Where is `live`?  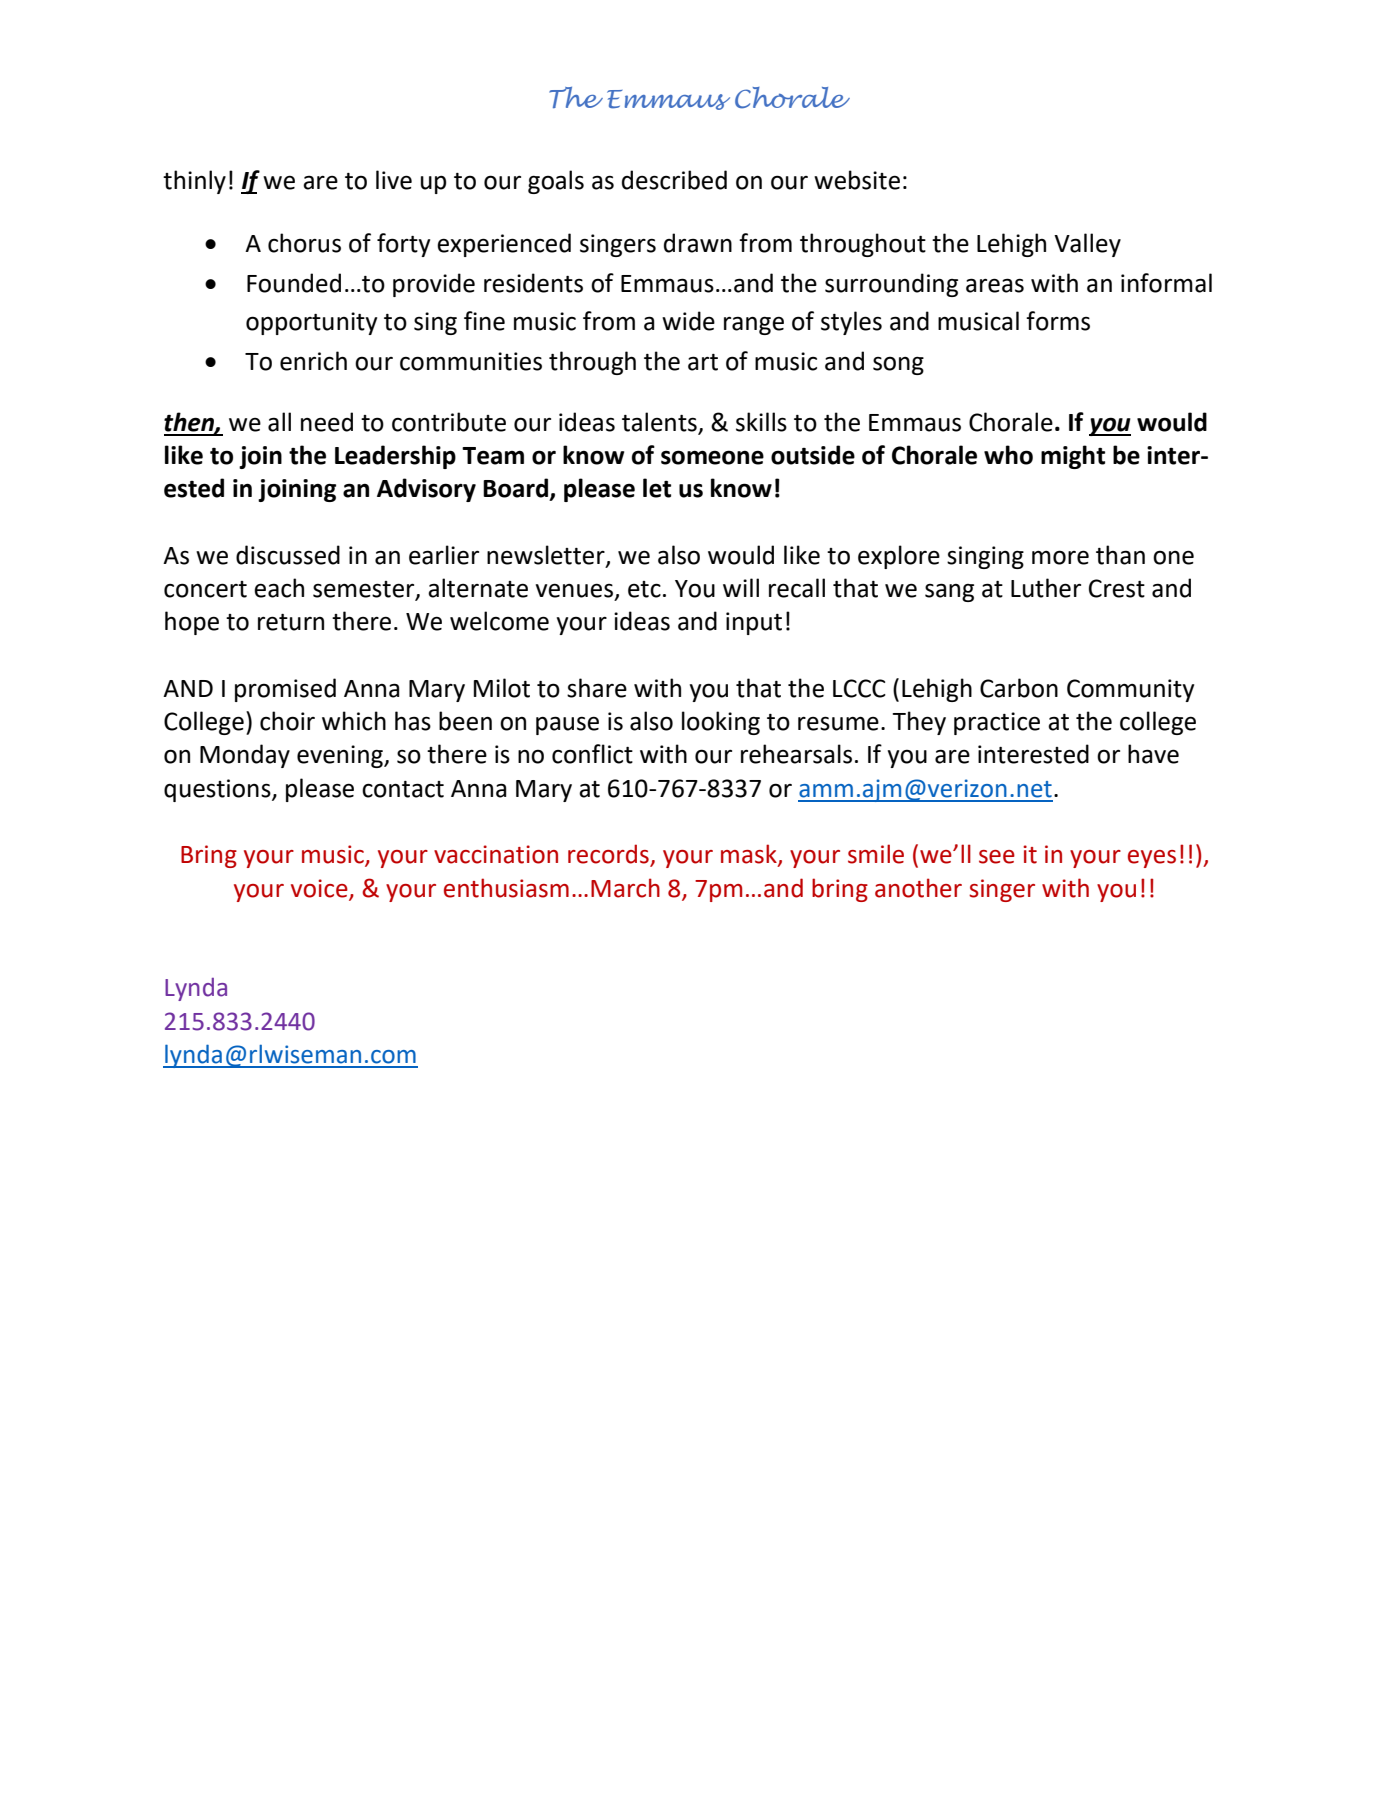
live is located at coordinates (394, 180).
